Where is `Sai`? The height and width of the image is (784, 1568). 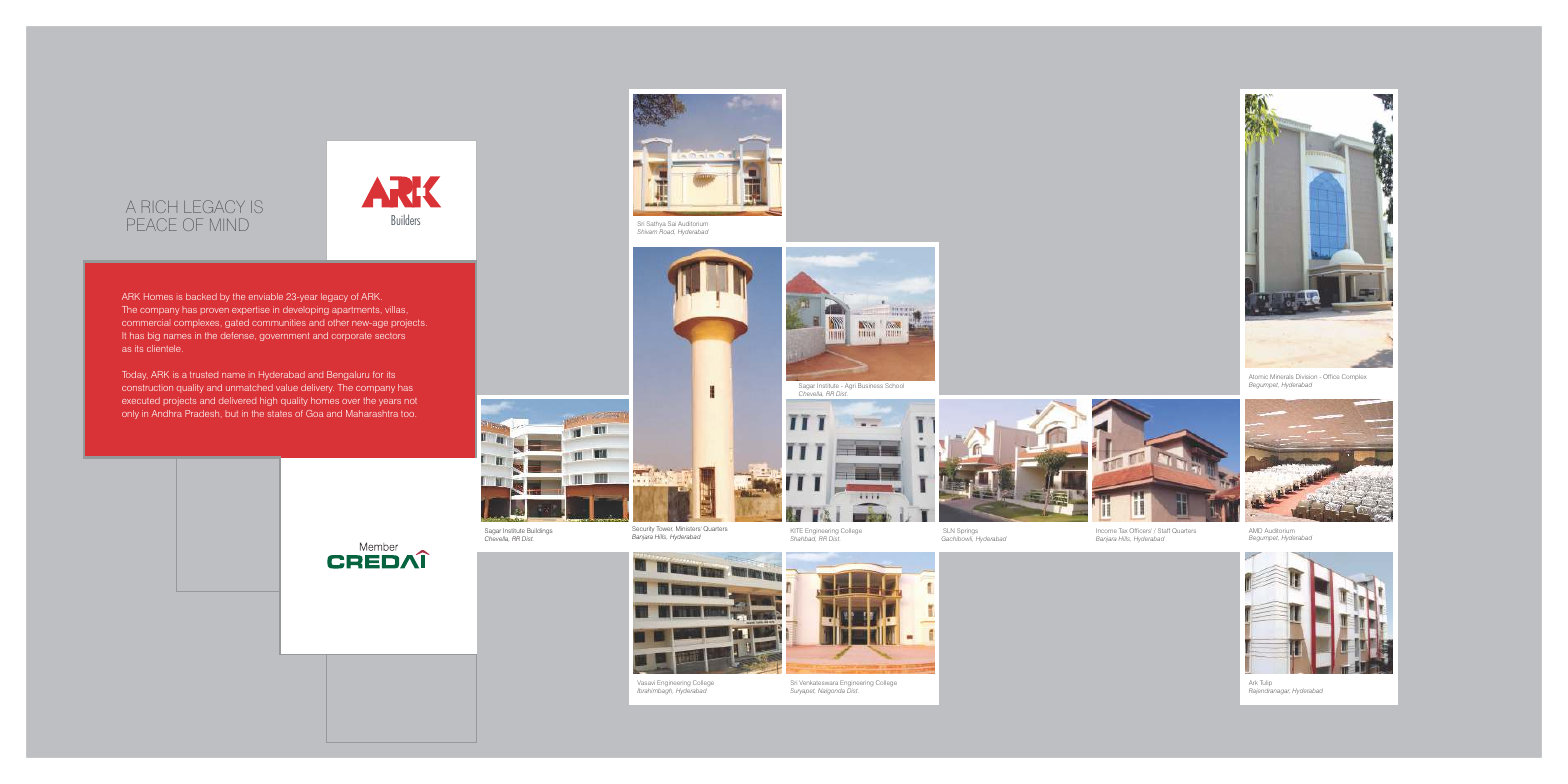 Sai is located at coordinates (672, 223).
